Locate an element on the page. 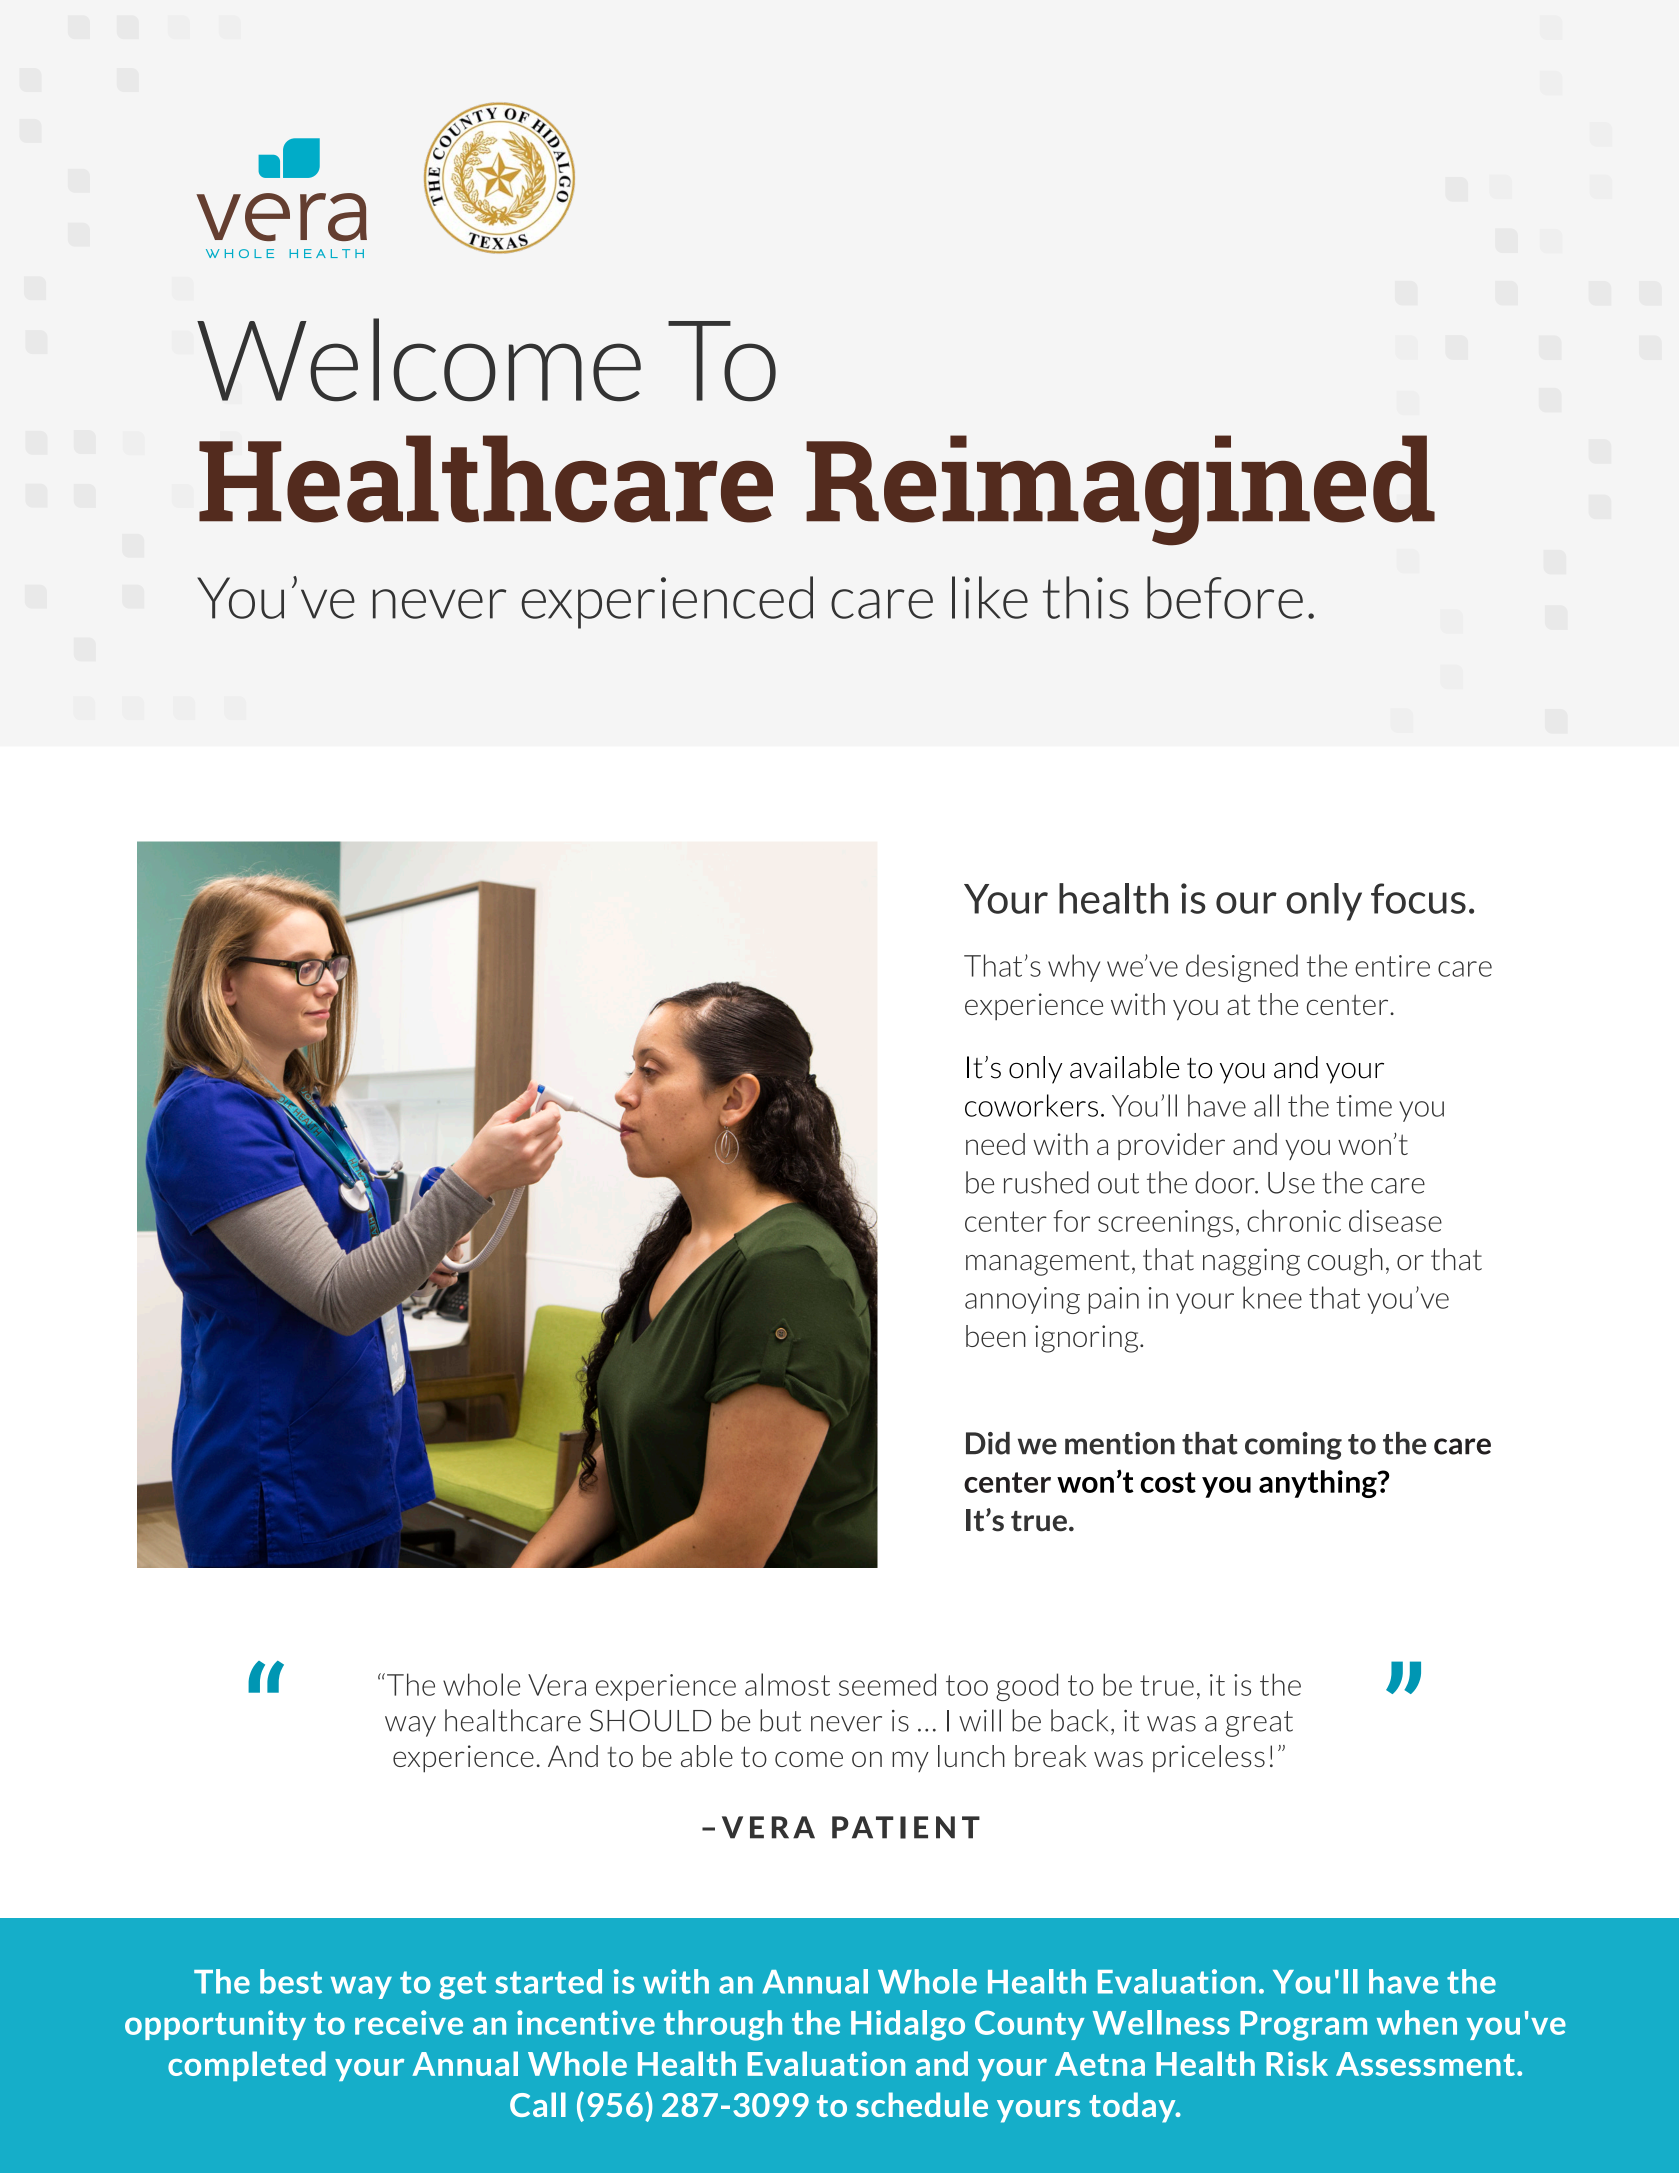 Image resolution: width=1679 pixels, height=2173 pixels. annoying is located at coordinates (1022, 1300).
